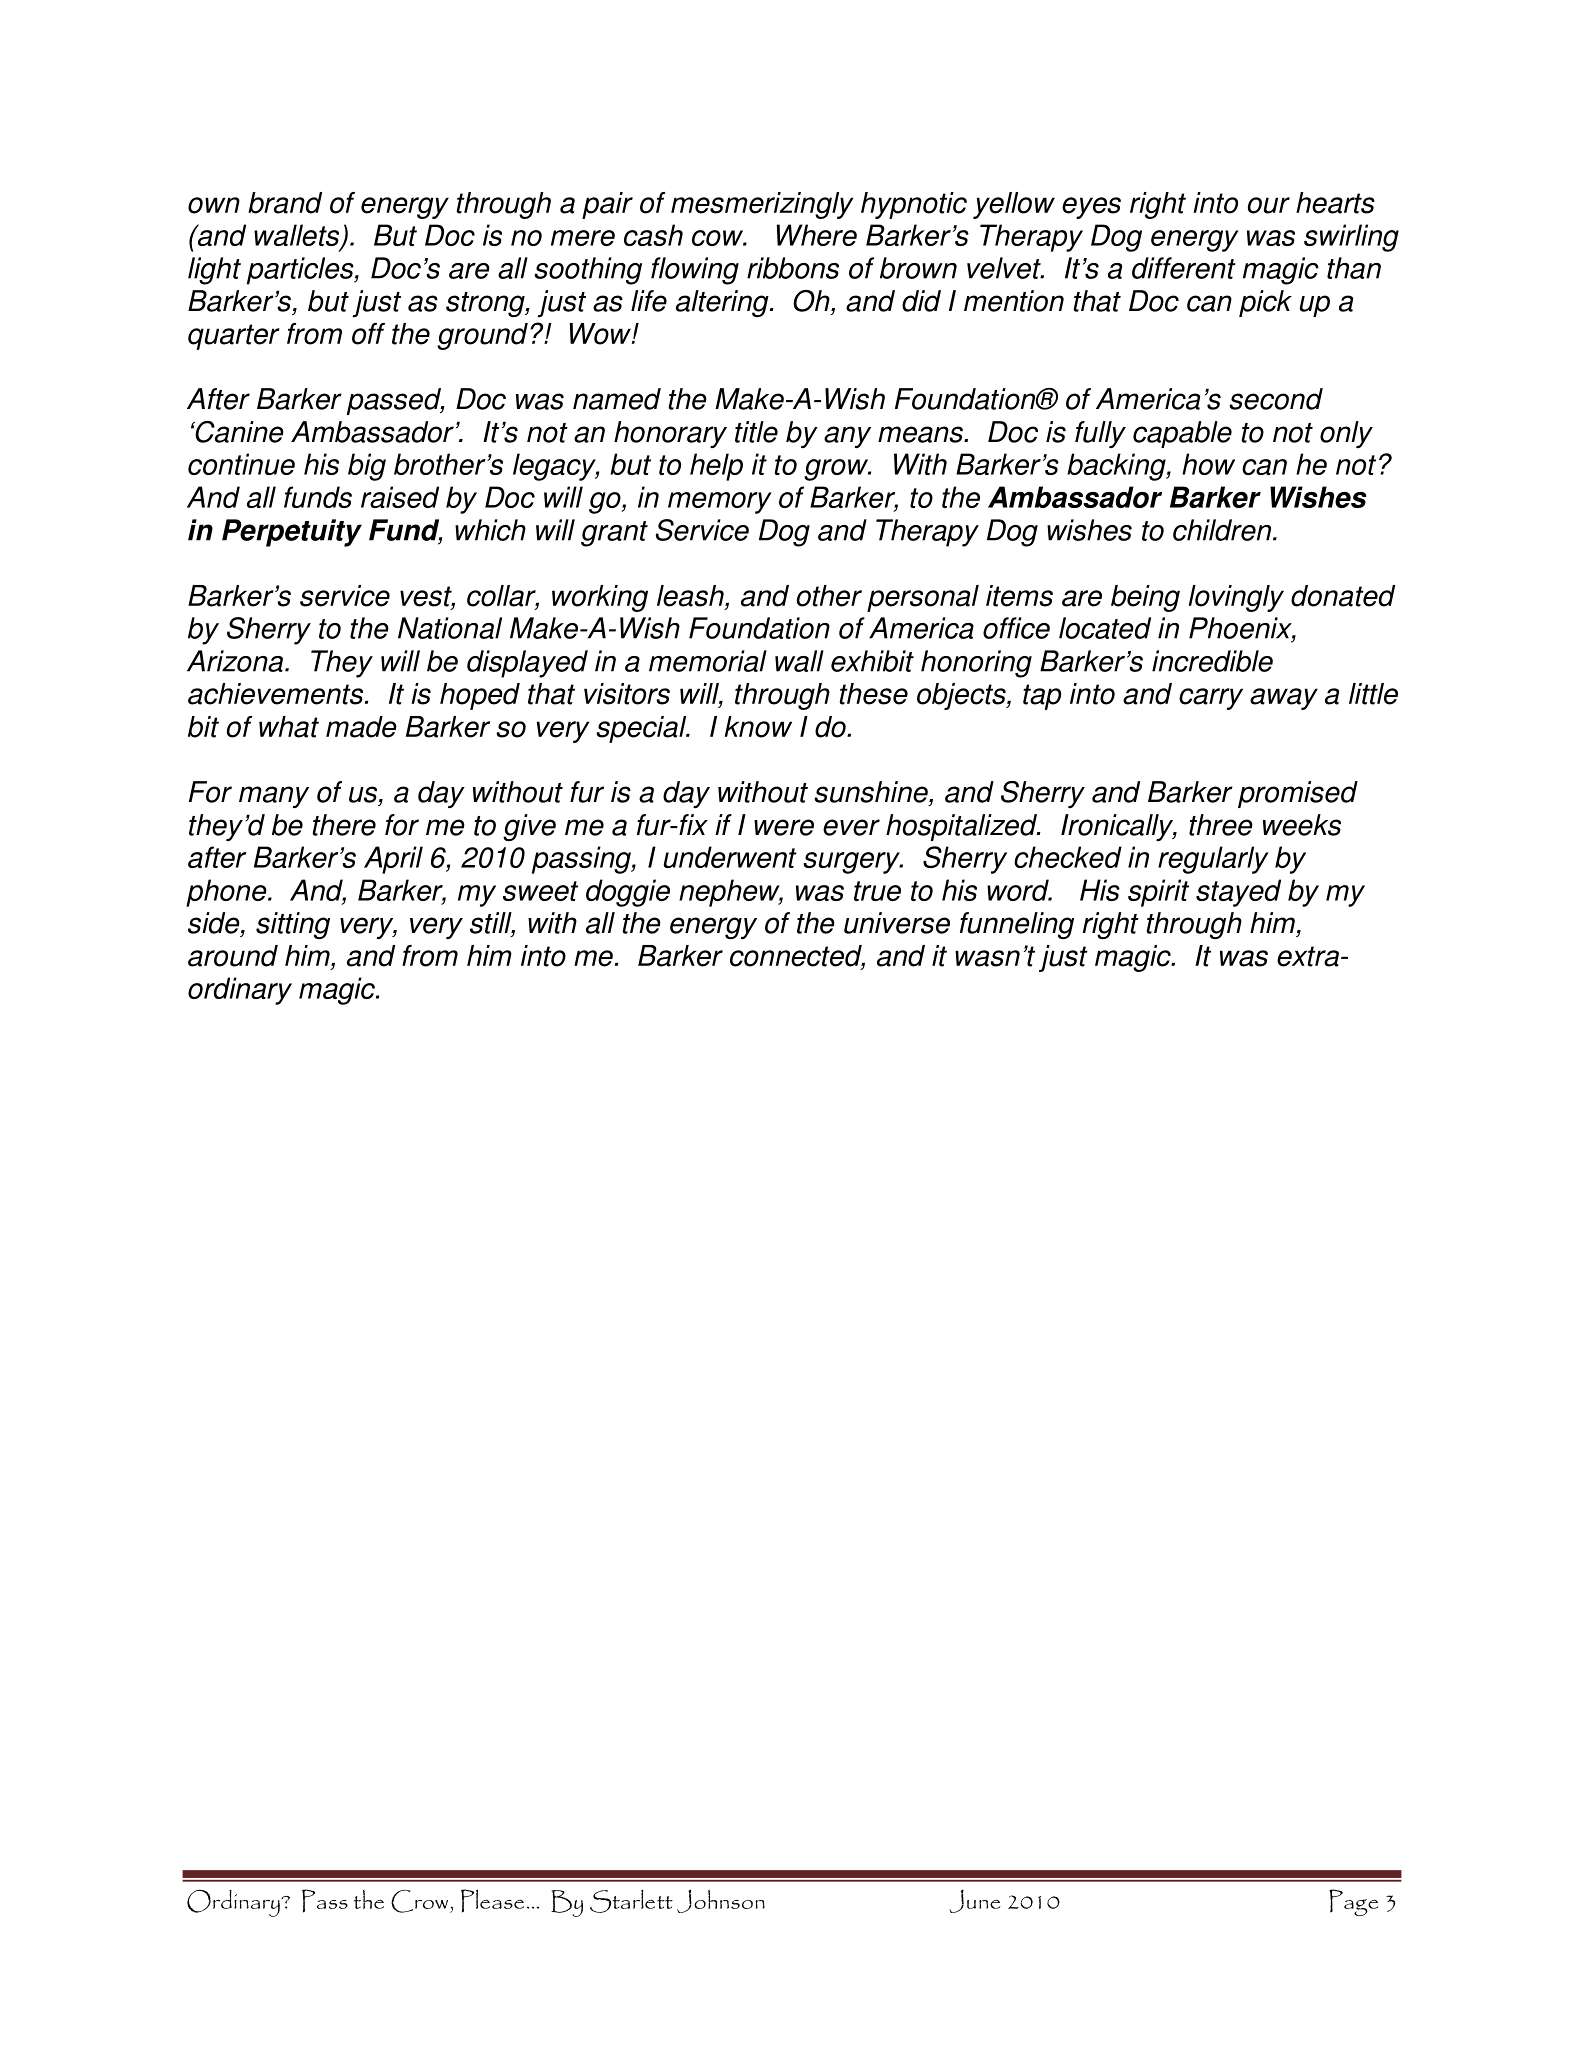 This screenshot has width=1584, height=2050. I want to click on Page, so click(1354, 1902).
